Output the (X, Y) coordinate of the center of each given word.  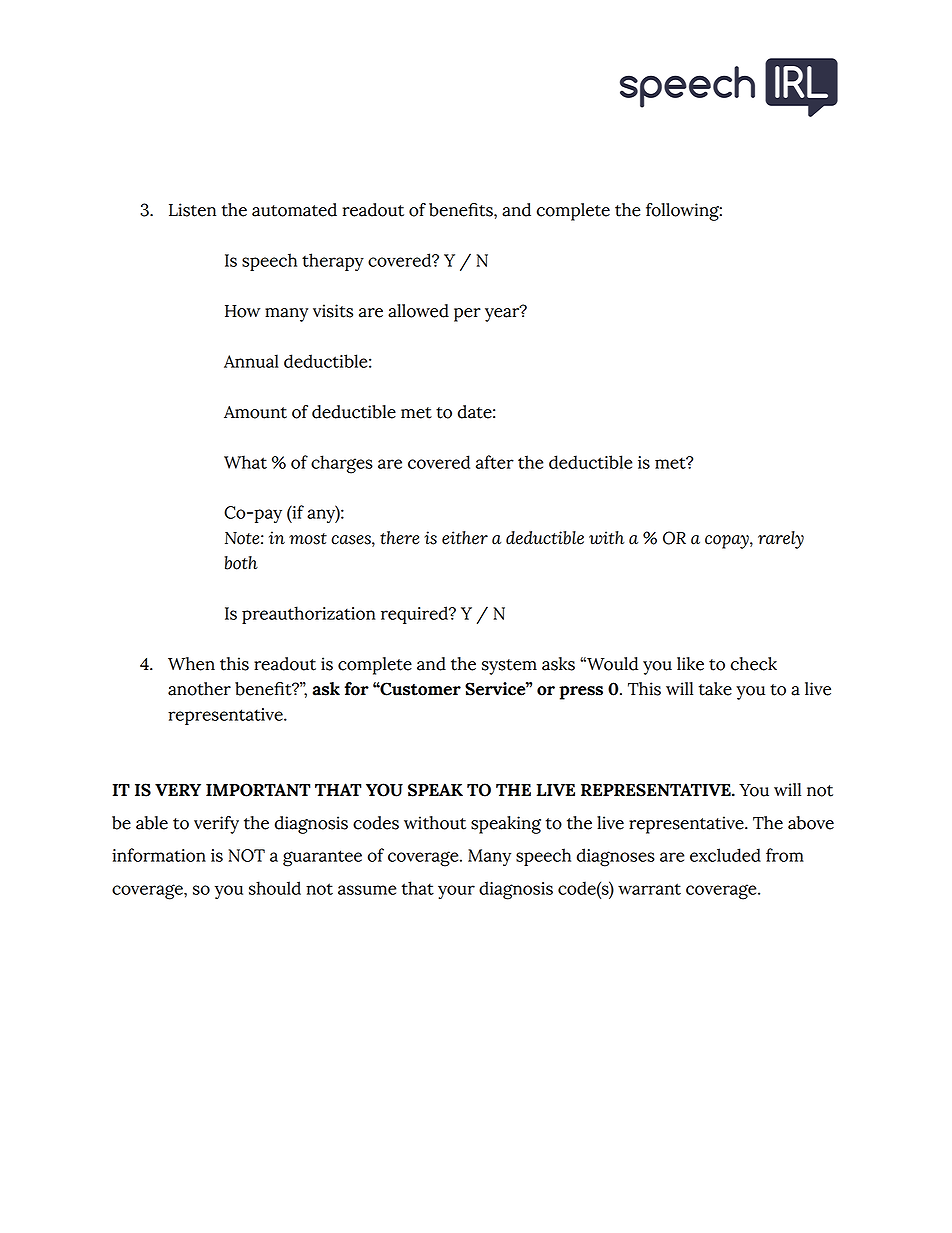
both (241, 563)
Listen (192, 210)
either (465, 538)
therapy (333, 262)
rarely (781, 540)
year (503, 314)
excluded (725, 855)
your (456, 892)
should (275, 888)
